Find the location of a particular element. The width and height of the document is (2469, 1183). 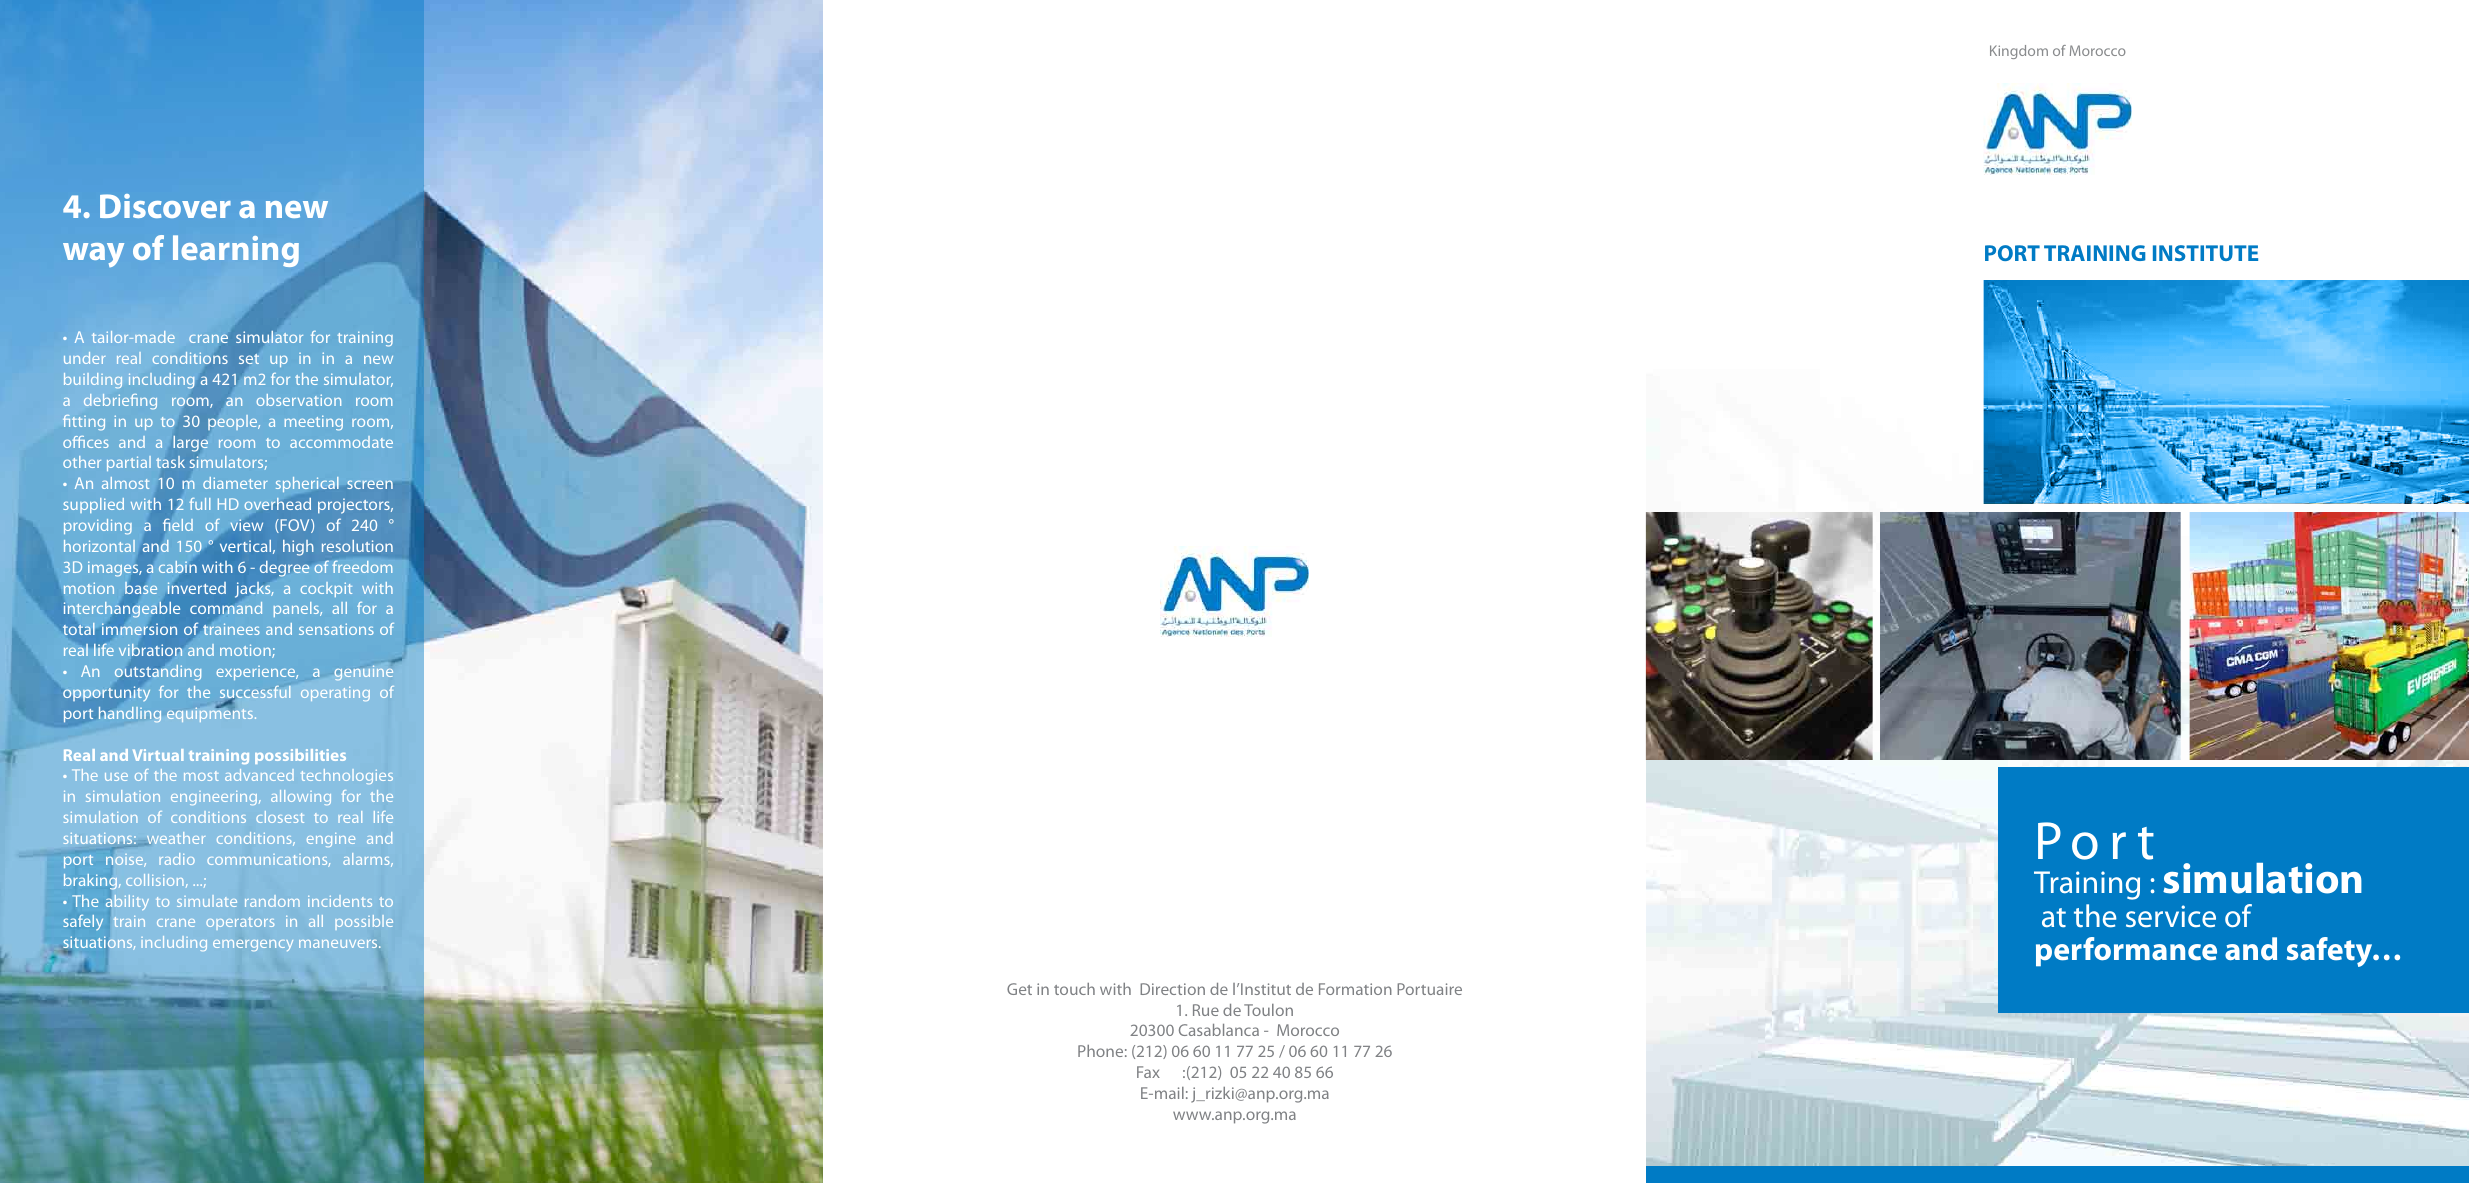

possibilities is located at coordinates (300, 756).
